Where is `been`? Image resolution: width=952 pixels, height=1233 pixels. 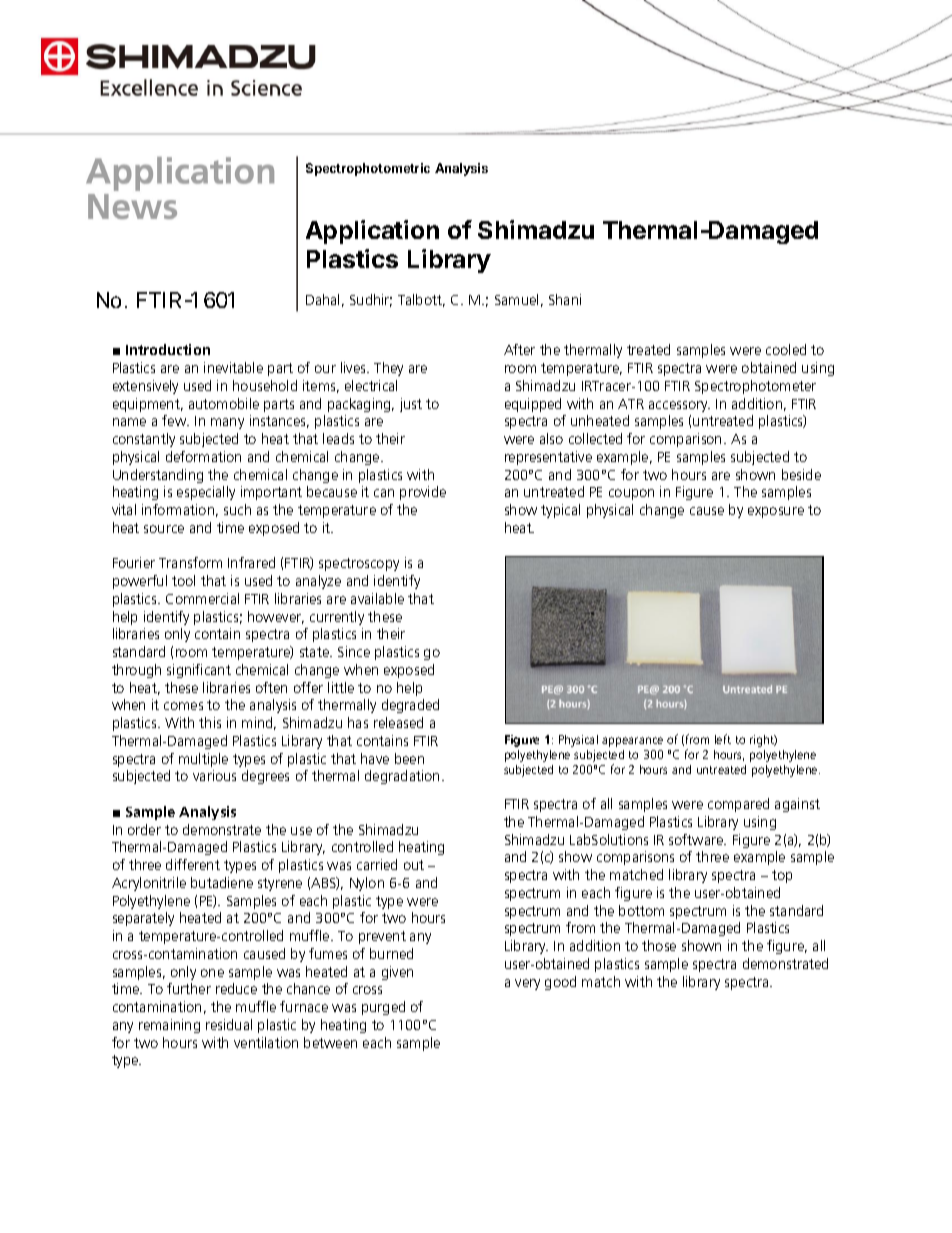 been is located at coordinates (409, 758).
